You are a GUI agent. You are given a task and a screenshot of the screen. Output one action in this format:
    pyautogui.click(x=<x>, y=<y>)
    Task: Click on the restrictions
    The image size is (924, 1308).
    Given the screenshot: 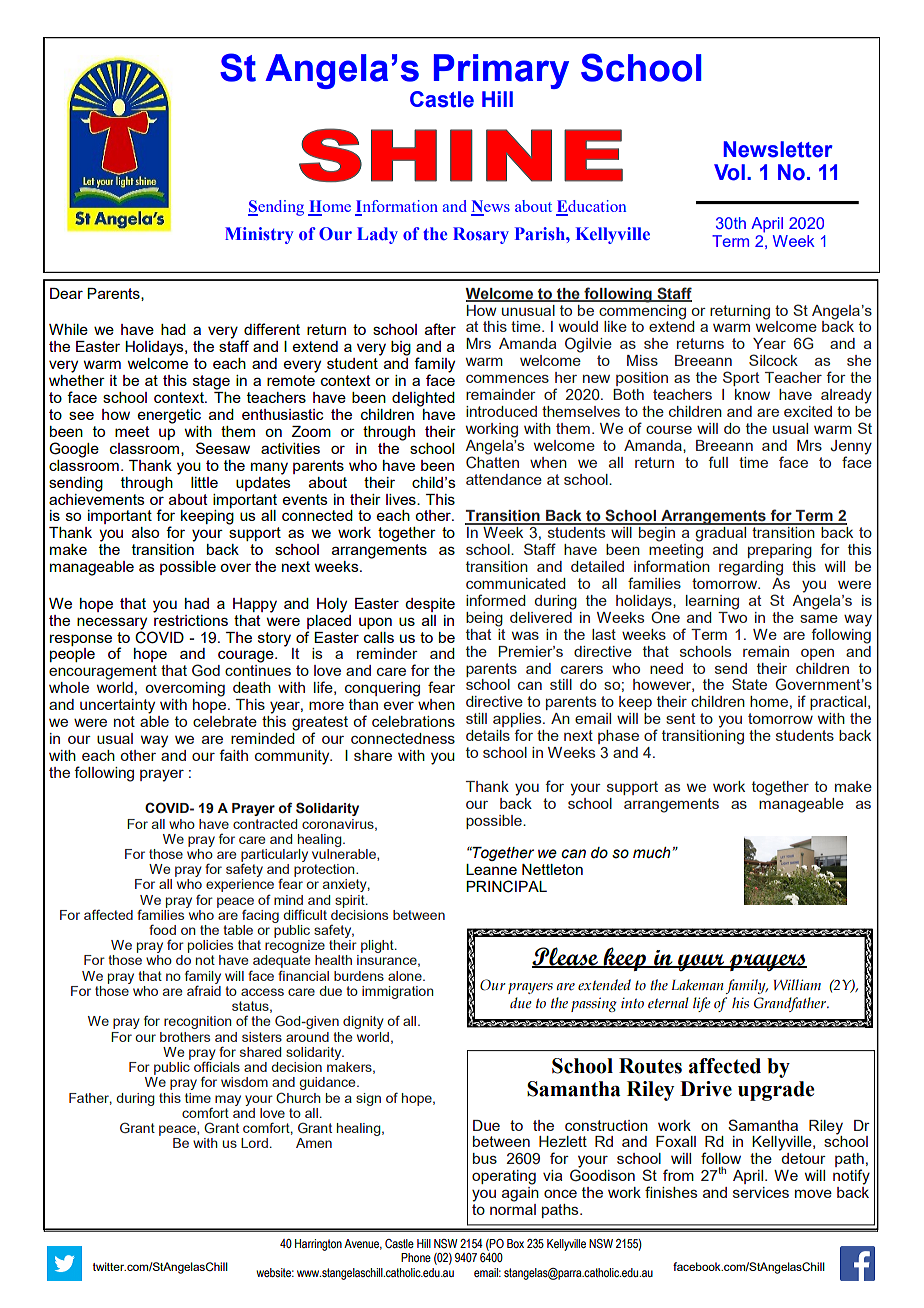 What is the action you would take?
    pyautogui.click(x=191, y=619)
